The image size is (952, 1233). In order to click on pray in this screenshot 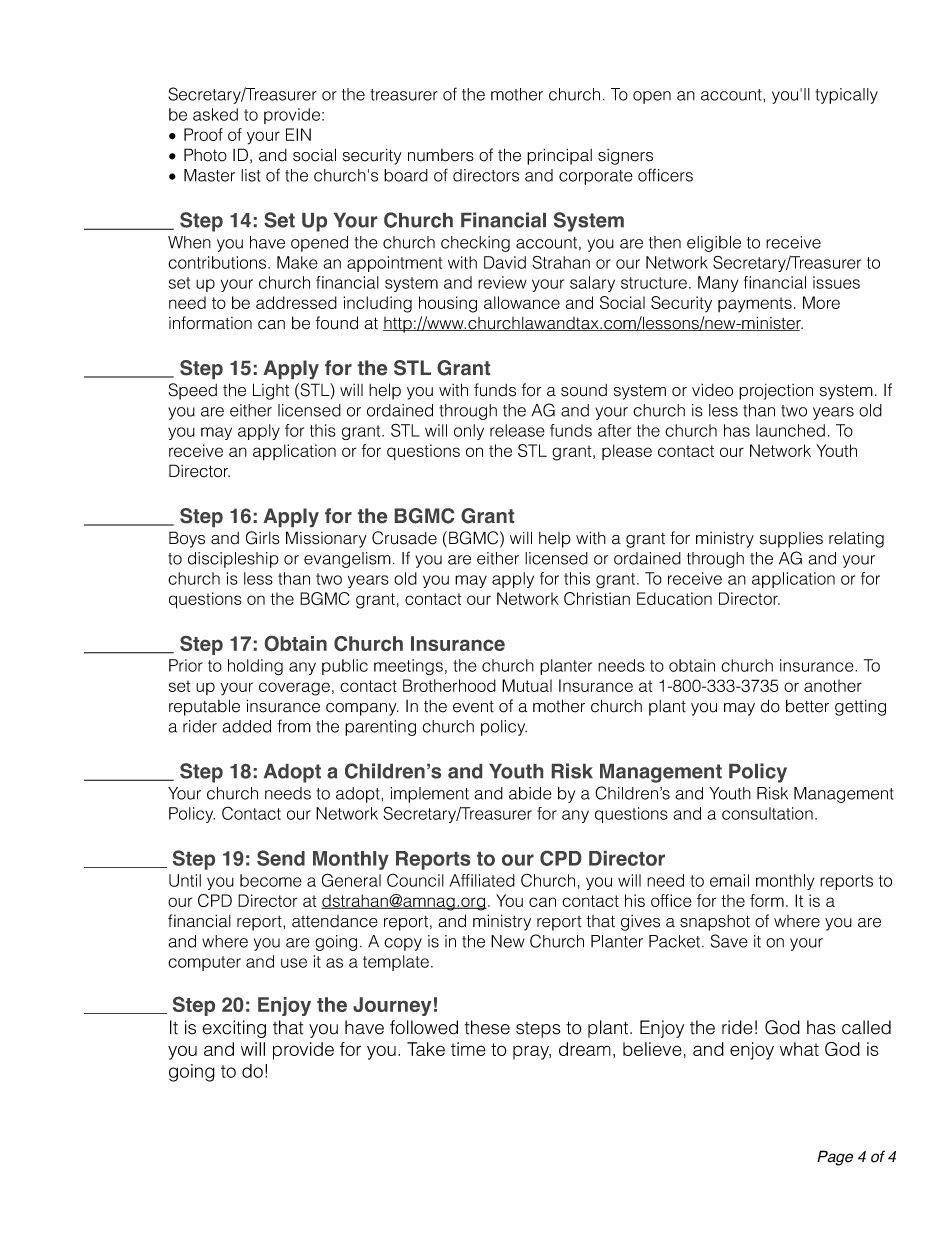, I will do `click(532, 1052)`.
